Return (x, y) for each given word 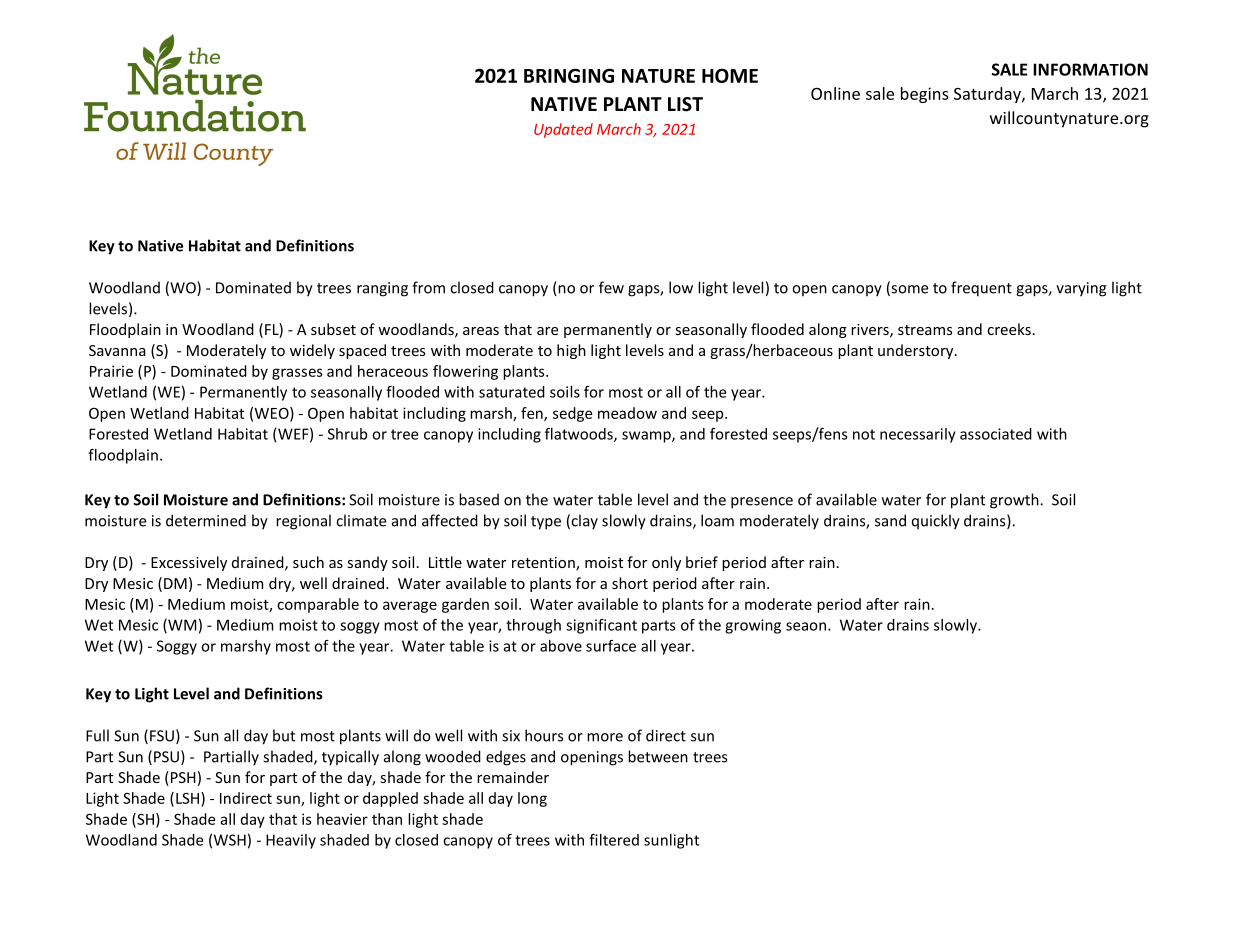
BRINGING (569, 75)
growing (753, 626)
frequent (981, 289)
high (571, 351)
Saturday (988, 95)
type (546, 523)
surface (611, 646)
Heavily (291, 841)
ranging (382, 289)
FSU (162, 736)
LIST (685, 104)
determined (206, 520)
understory (917, 351)
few (611, 287)
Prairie (111, 371)
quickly (936, 522)
